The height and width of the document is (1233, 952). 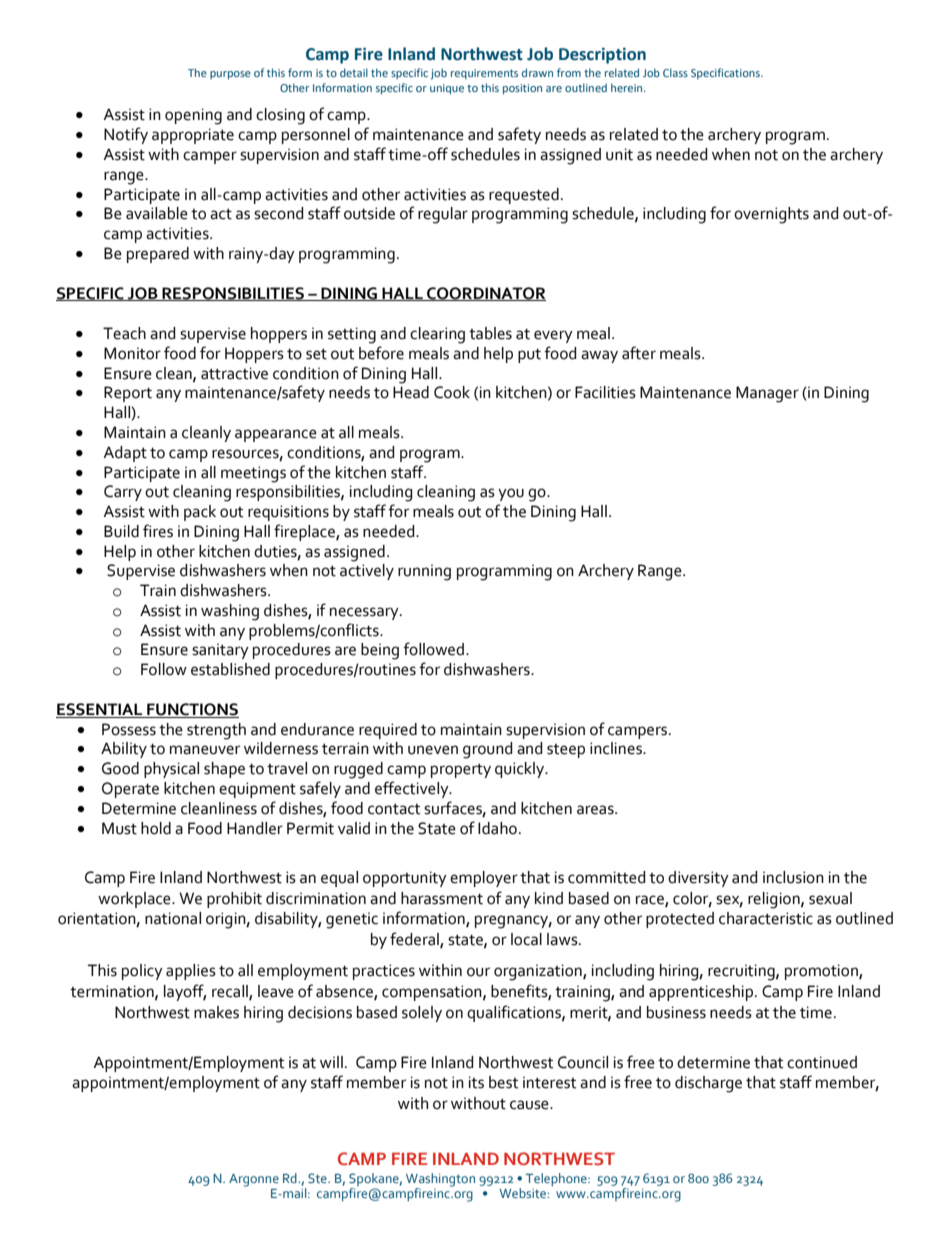 I want to click on opening, so click(x=193, y=116).
